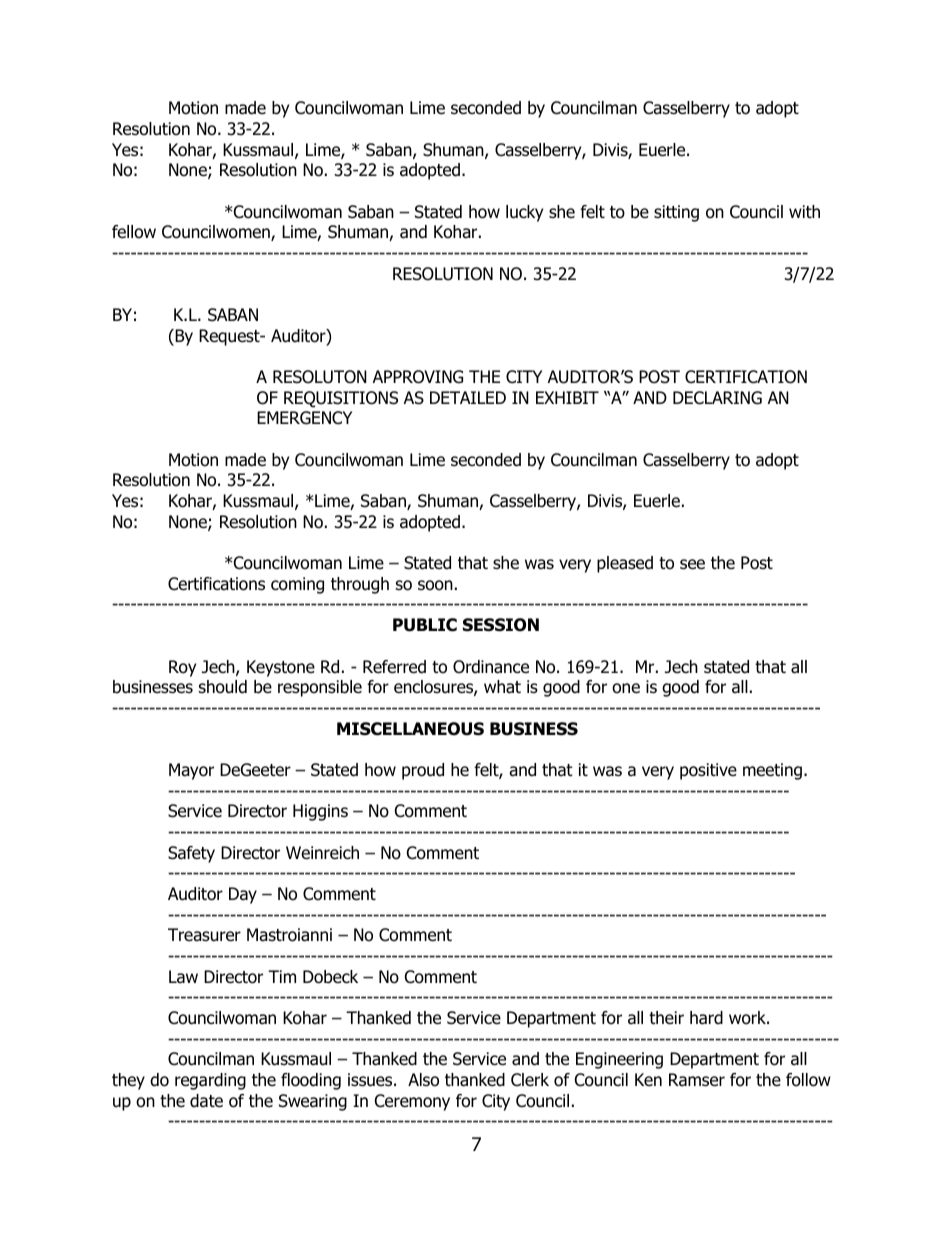 The height and width of the document is (1233, 952). What do you see at coordinates (491, 667) in the document?
I see `Ordinance` at bounding box center [491, 667].
